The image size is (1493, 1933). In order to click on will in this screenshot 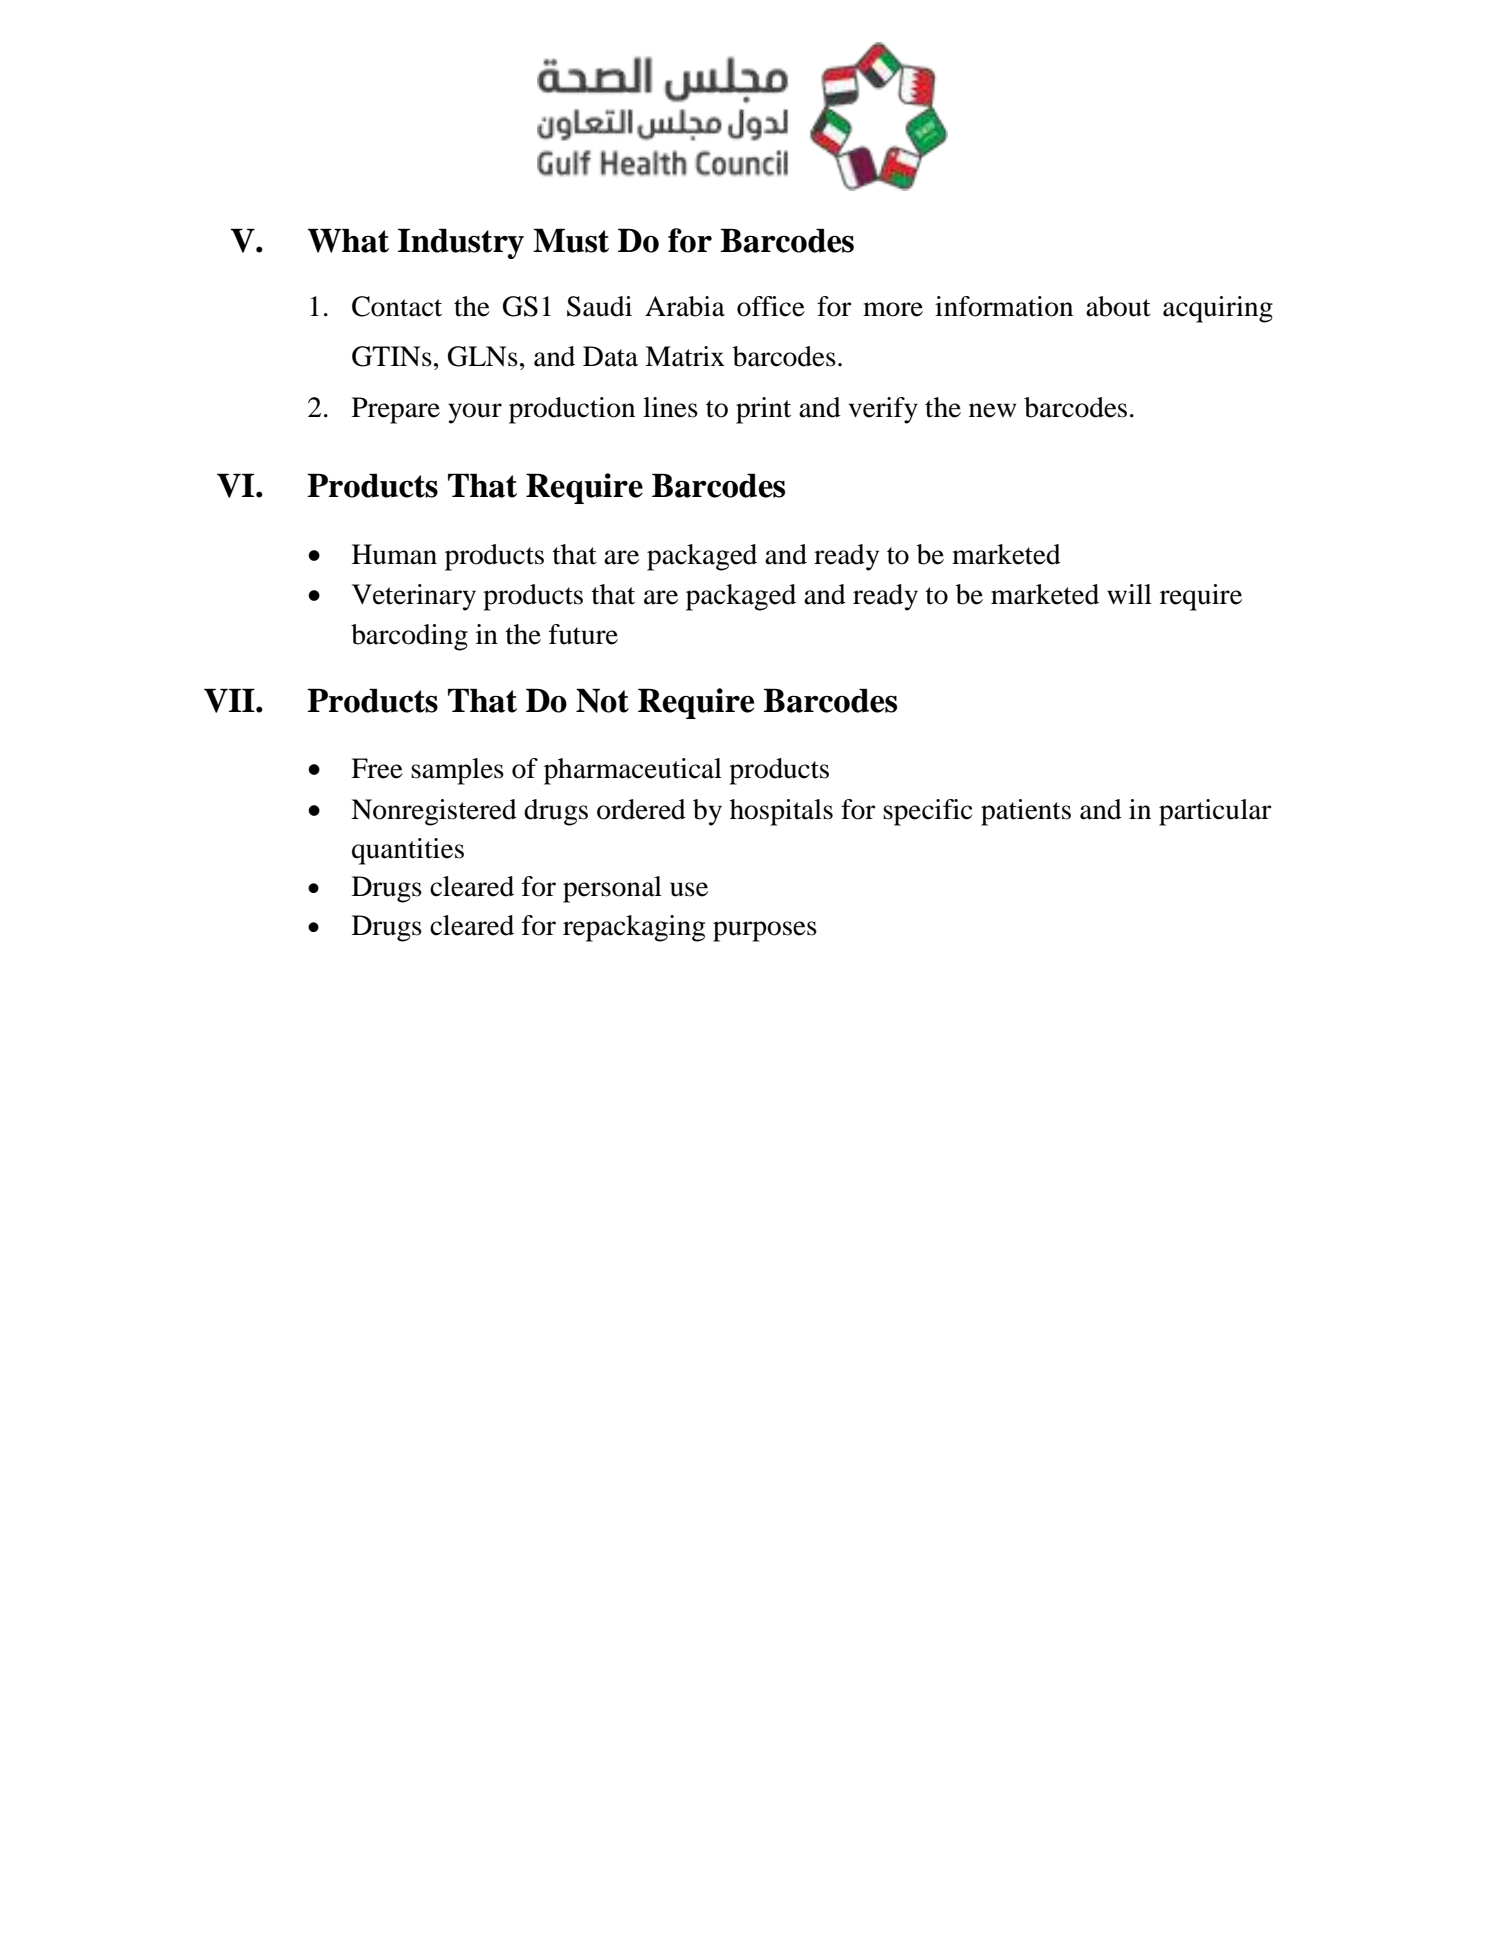, I will do `click(1129, 594)`.
